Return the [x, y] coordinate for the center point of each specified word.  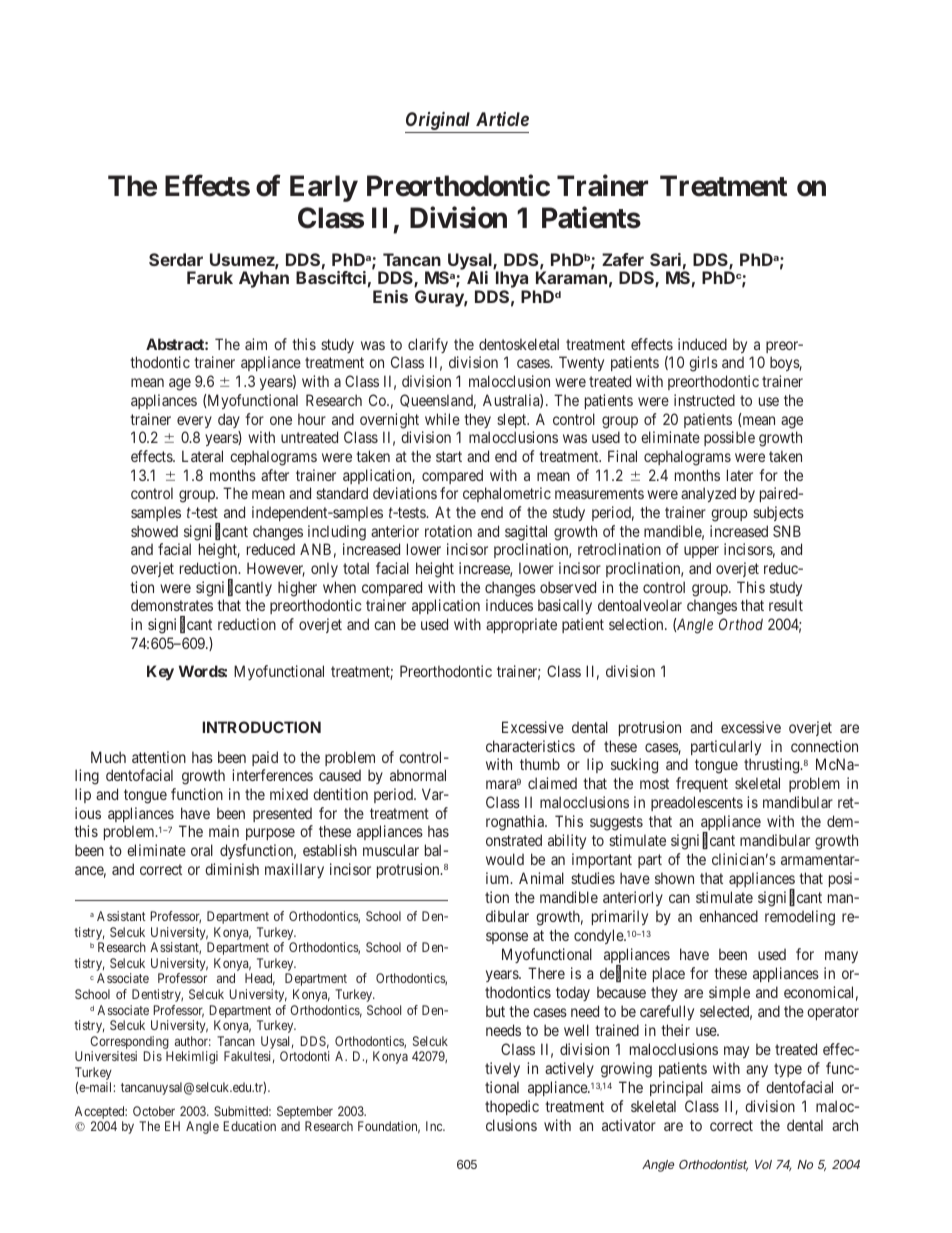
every [194, 422]
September [305, 1114]
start [449, 456]
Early [324, 188]
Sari [665, 259]
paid [265, 758]
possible [729, 438]
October [154, 1111]
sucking [634, 766]
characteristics [530, 746]
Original [438, 121]
